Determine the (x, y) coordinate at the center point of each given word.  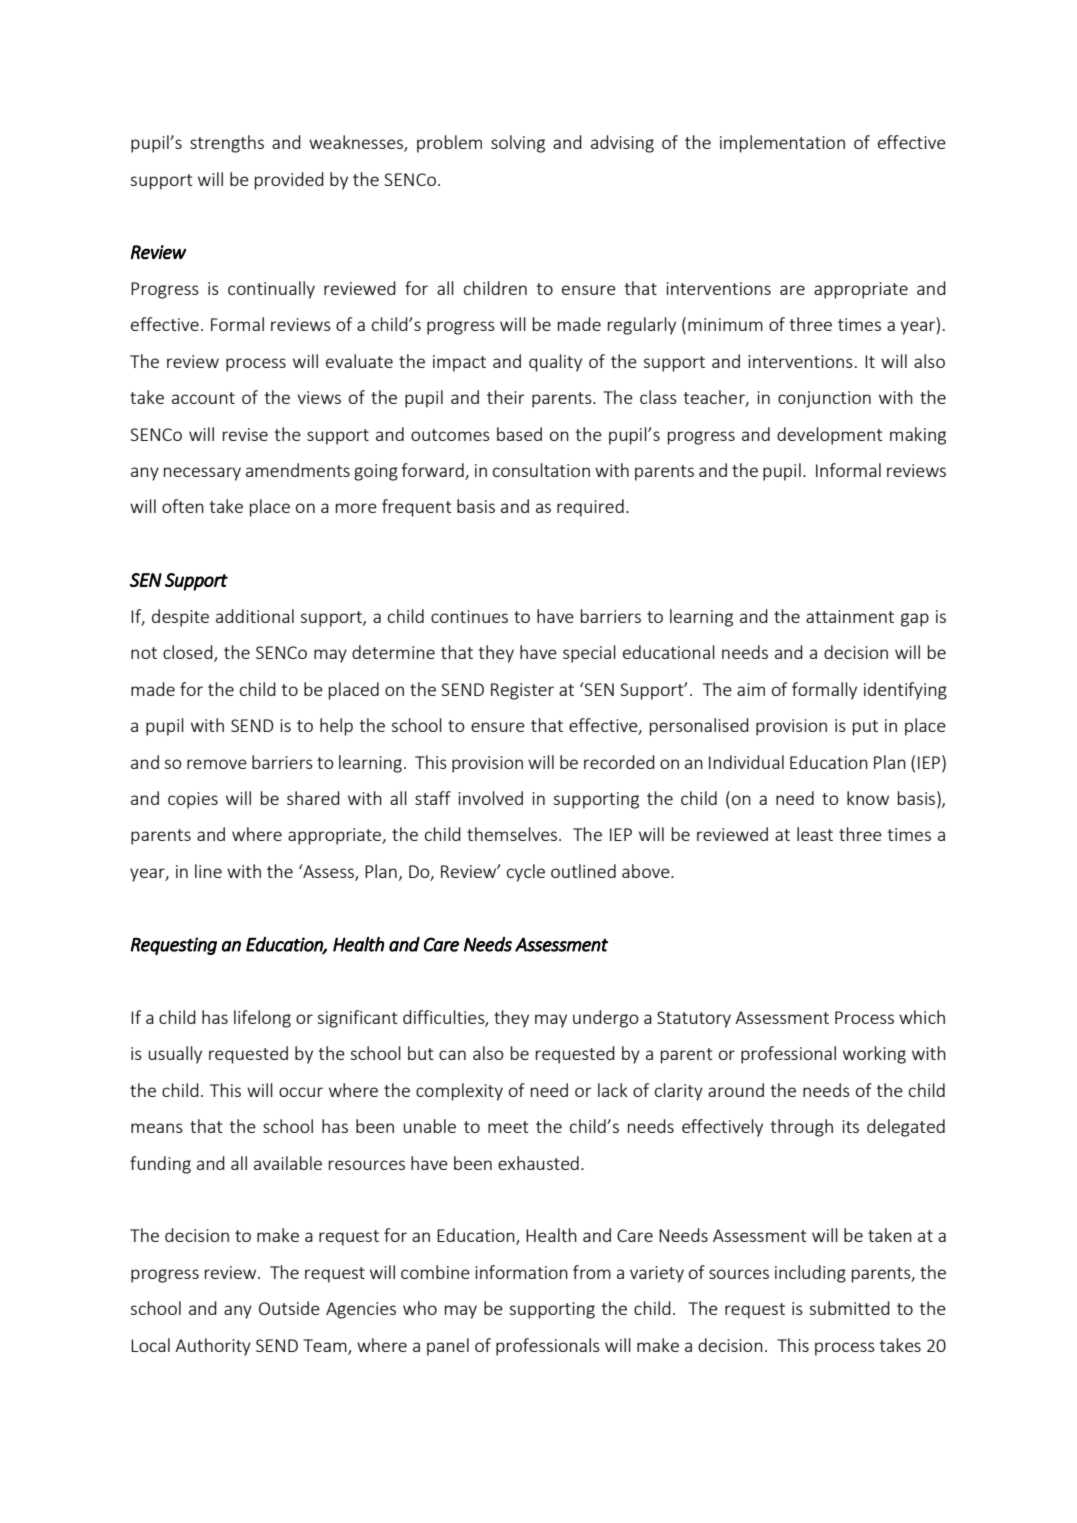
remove (217, 764)
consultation (541, 470)
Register (522, 691)
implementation (782, 144)
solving (518, 144)
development (830, 436)
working (874, 1055)
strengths (227, 144)
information (522, 1272)
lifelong (262, 1019)
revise (245, 434)
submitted (849, 1308)
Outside (289, 1308)
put (865, 728)
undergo (606, 1019)
